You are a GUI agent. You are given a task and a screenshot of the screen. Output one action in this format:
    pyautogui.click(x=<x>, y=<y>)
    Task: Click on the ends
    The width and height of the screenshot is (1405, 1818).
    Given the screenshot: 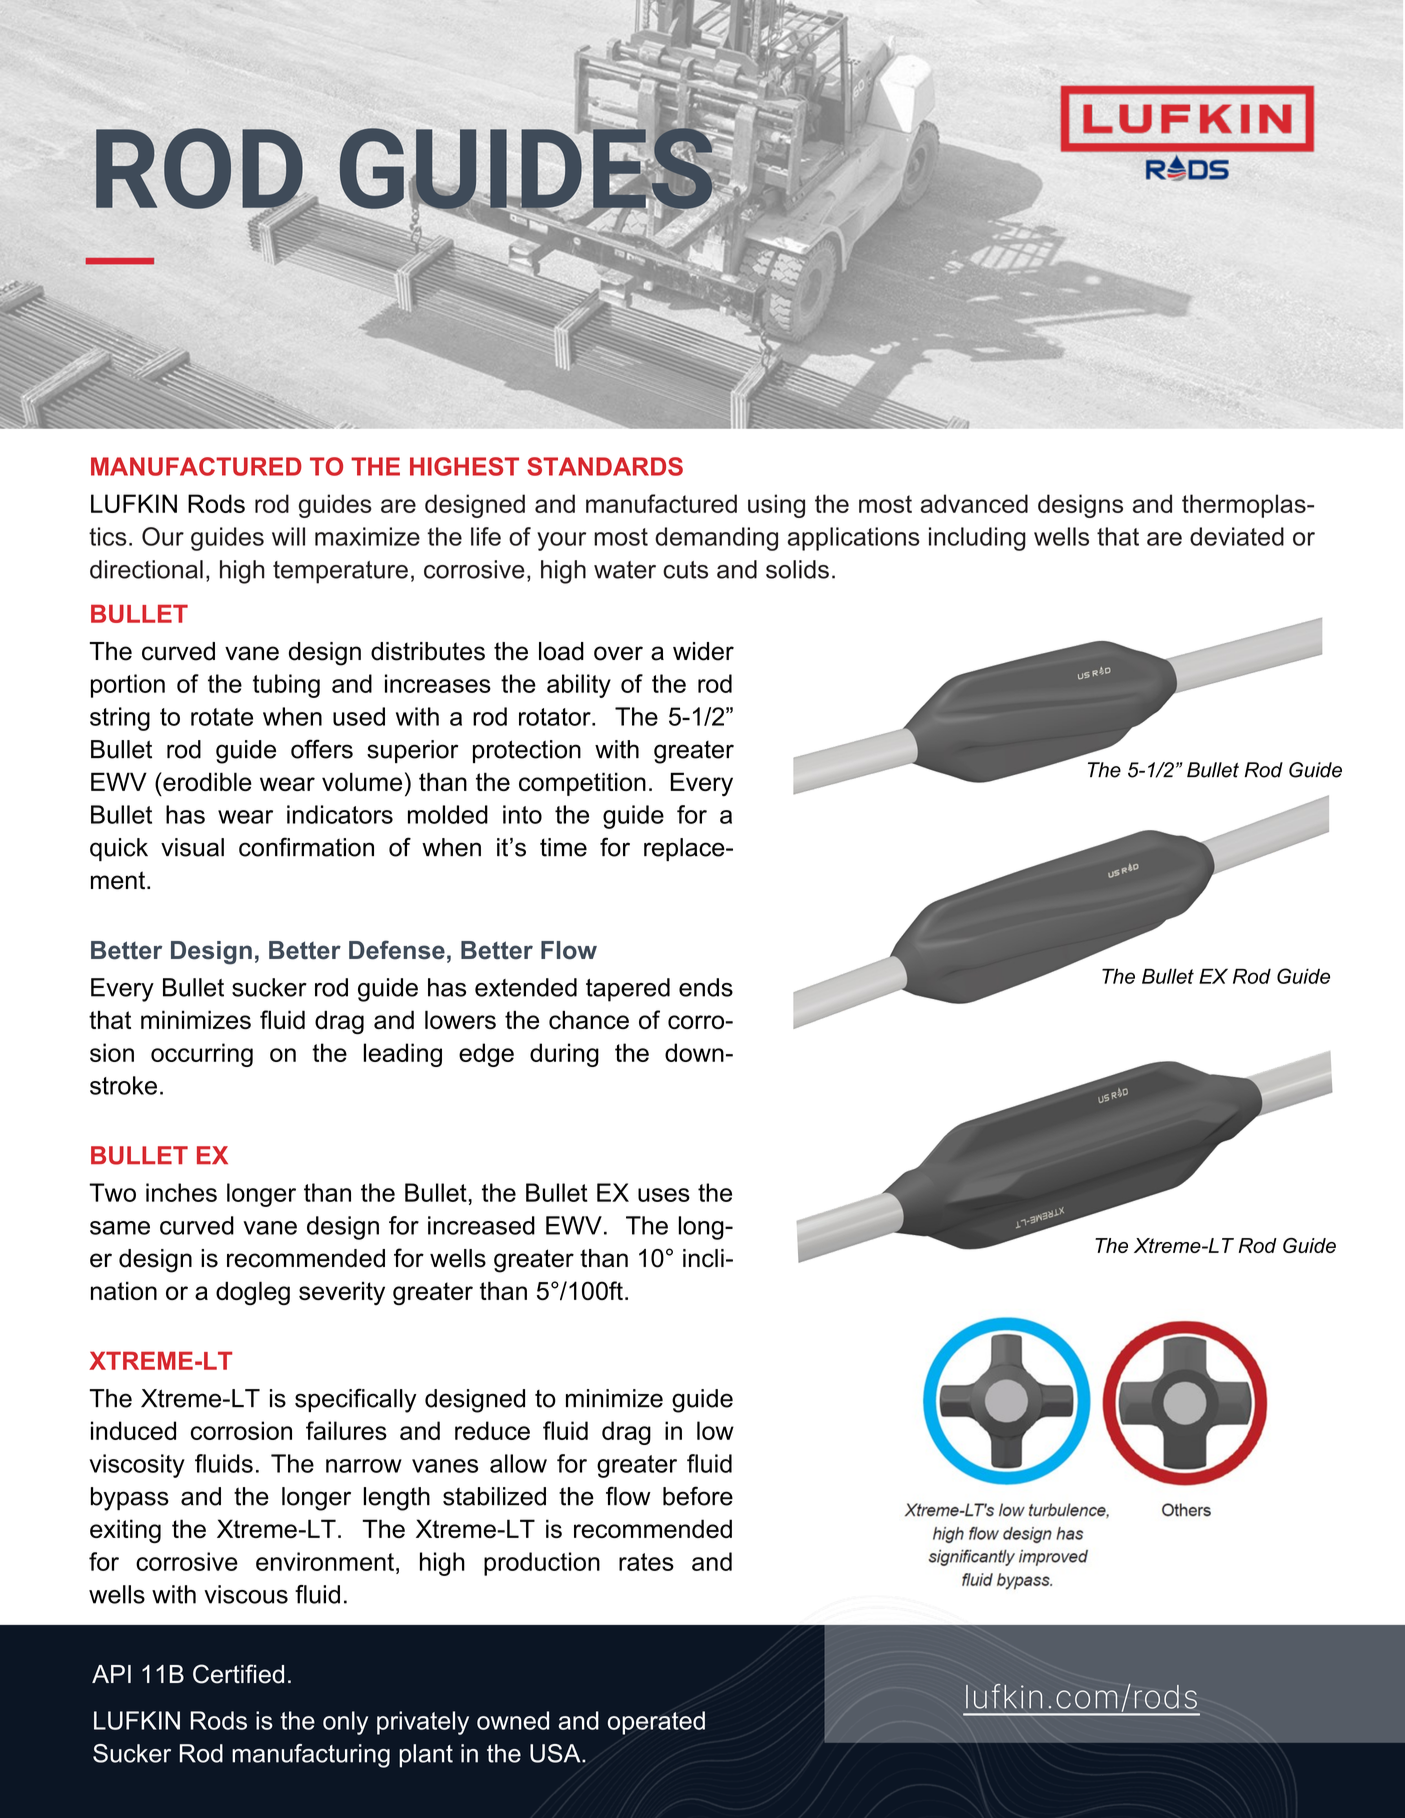 What is the action you would take?
    pyautogui.click(x=706, y=987)
